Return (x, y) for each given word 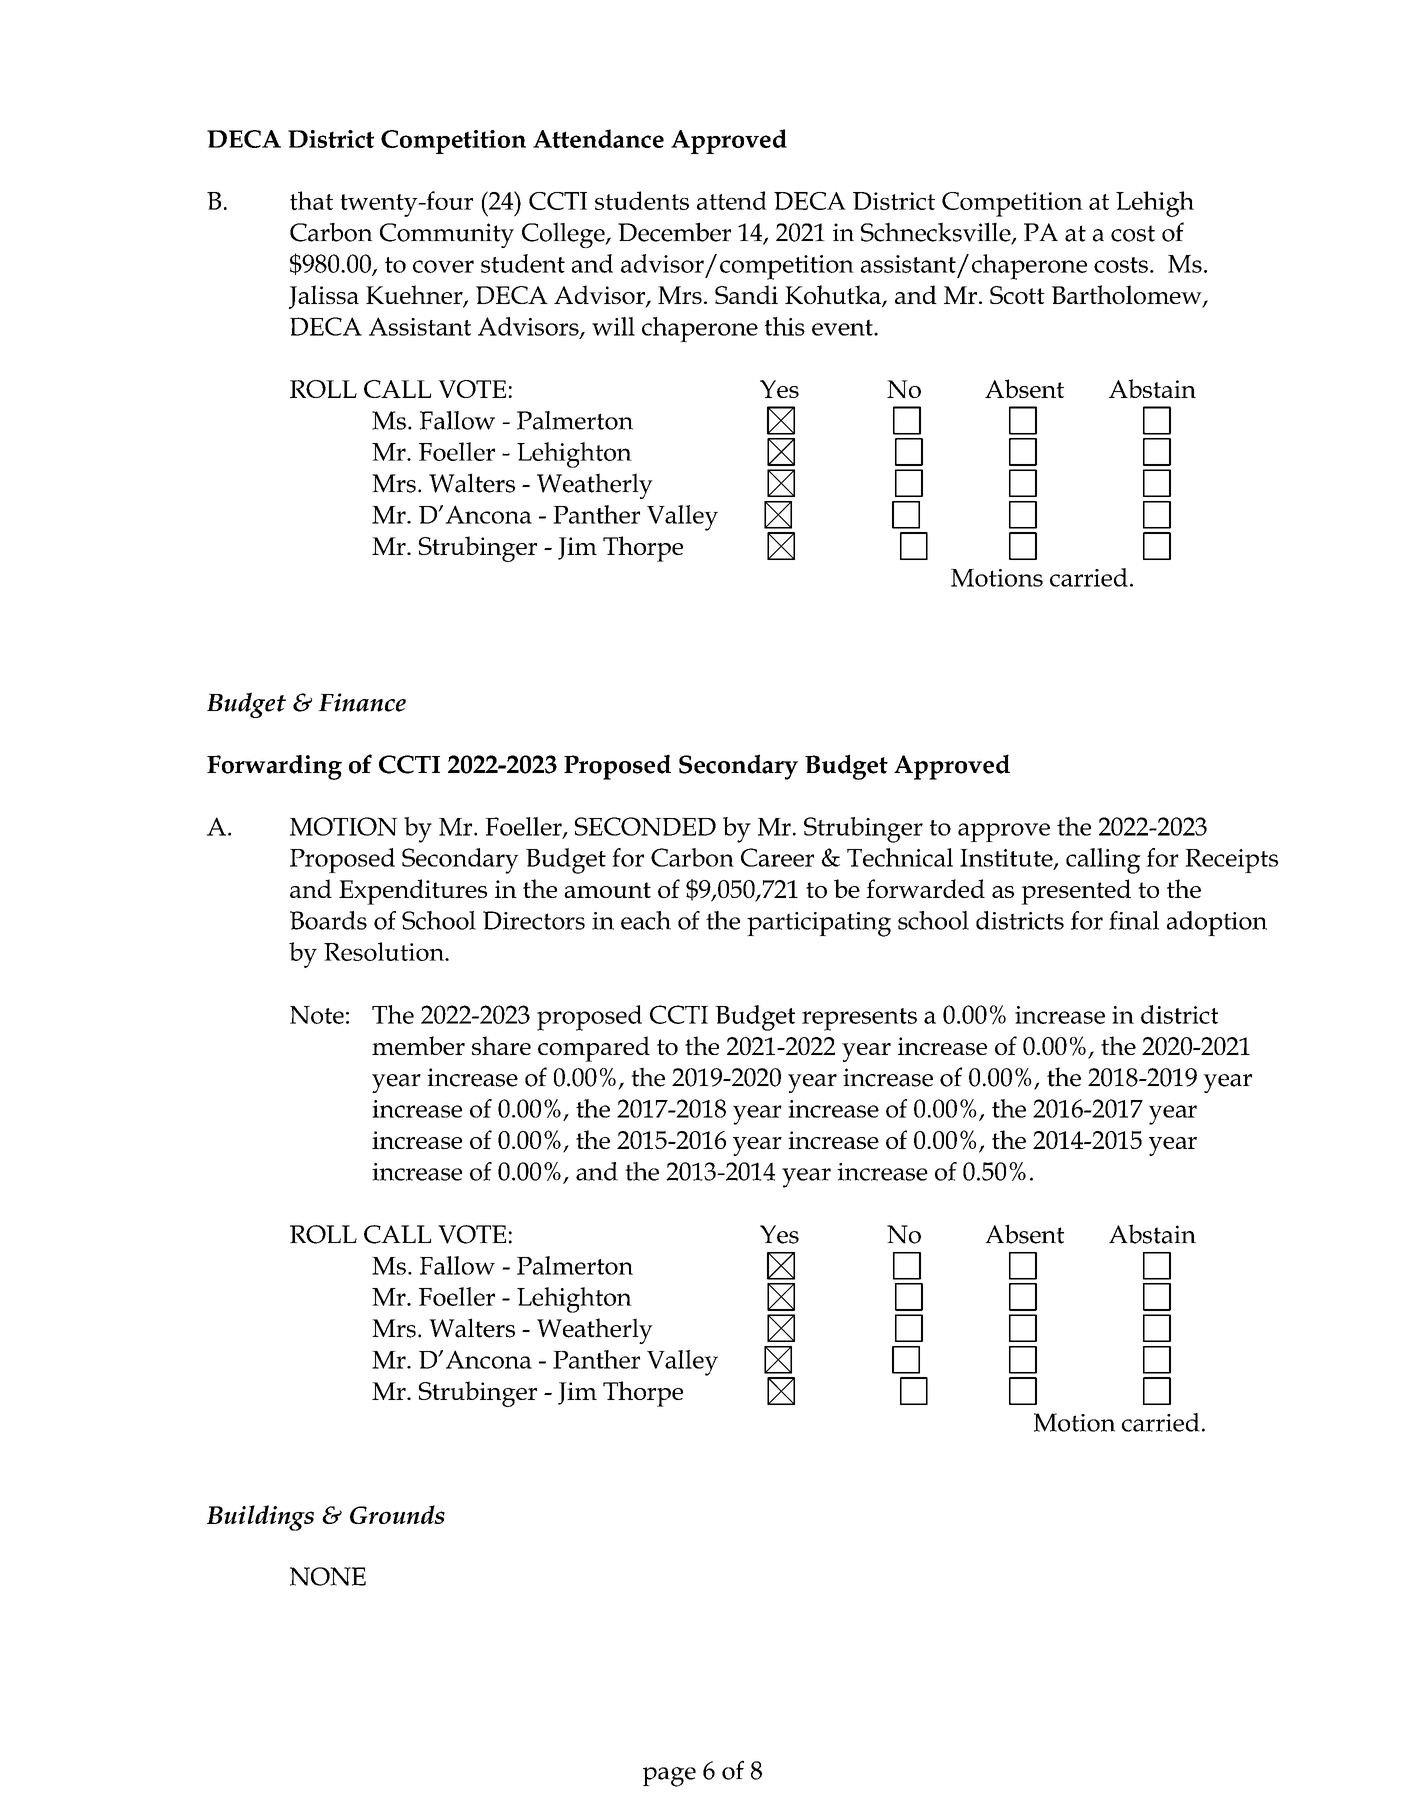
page (669, 1777)
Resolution (385, 951)
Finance (362, 702)
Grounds (397, 1514)
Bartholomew (1127, 296)
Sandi (746, 294)
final (1134, 920)
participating (819, 924)
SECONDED (645, 826)
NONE (328, 1576)
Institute (1007, 859)
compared (594, 1049)
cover (443, 266)
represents (859, 1019)
